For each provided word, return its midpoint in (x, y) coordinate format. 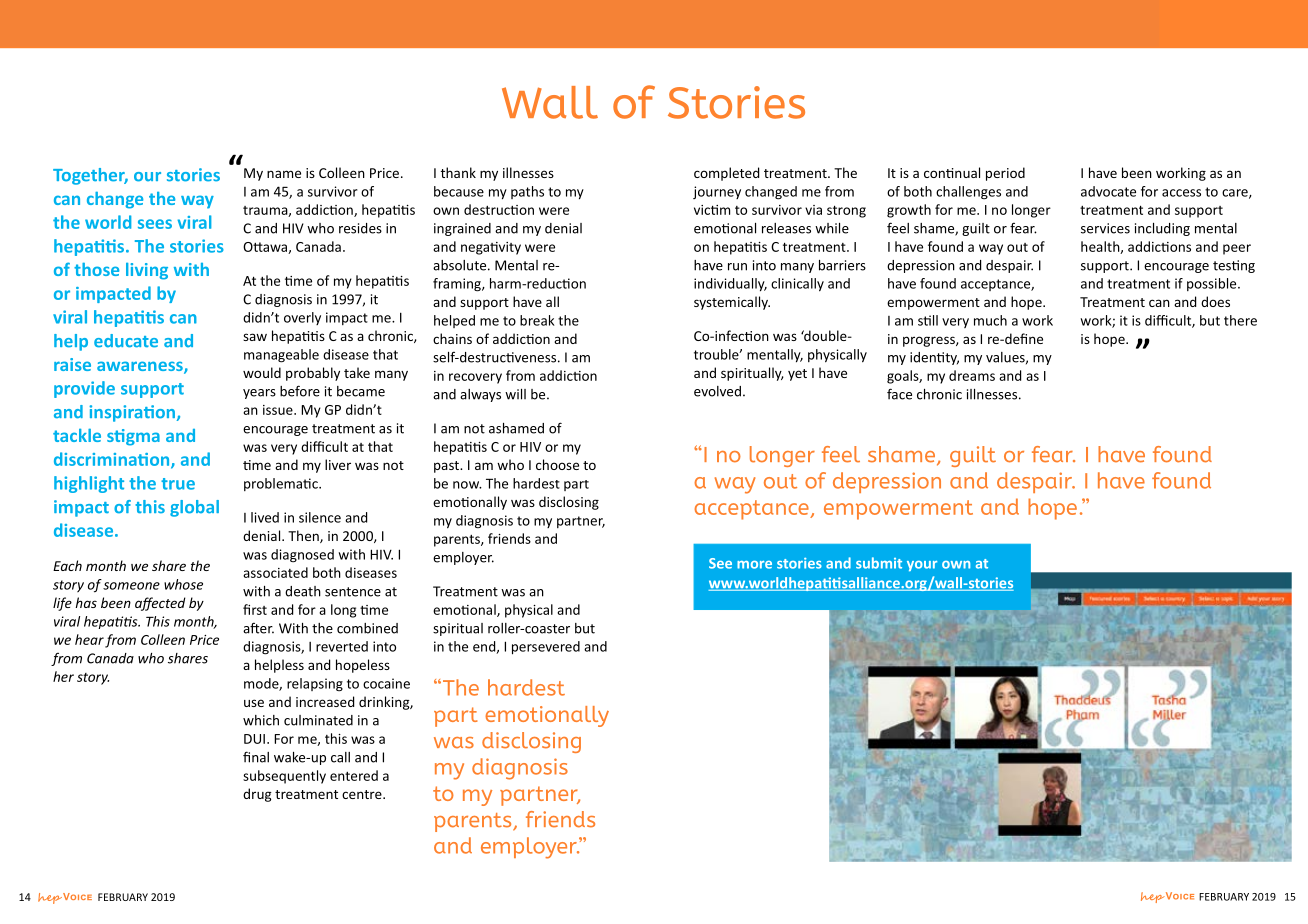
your (922, 566)
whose (183, 584)
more (754, 565)
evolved (717, 391)
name (284, 174)
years (259, 394)
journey (717, 192)
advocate (1108, 191)
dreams (972, 375)
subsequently (284, 777)
